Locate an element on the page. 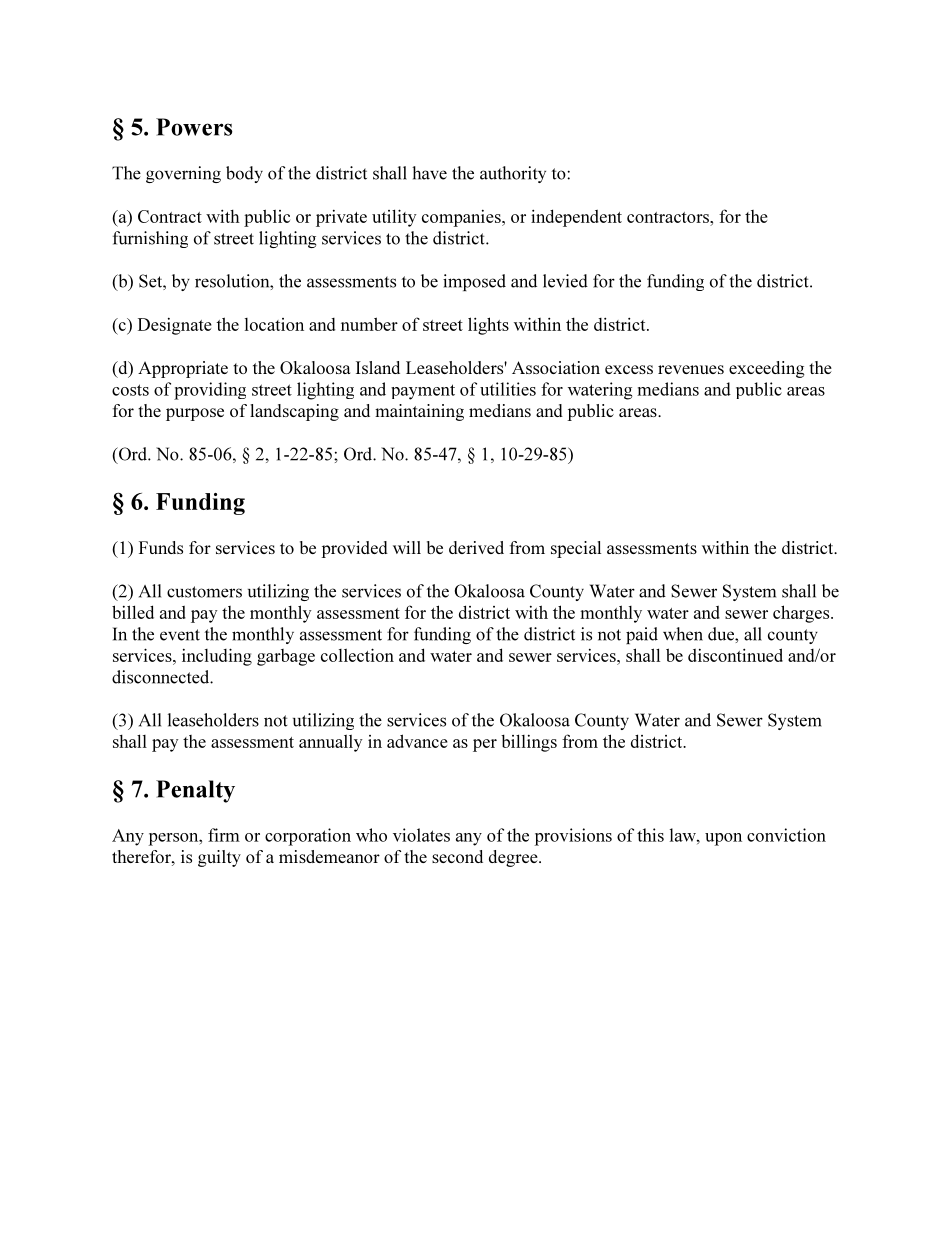 Image resolution: width=952 pixels, height=1233 pixels. Funds is located at coordinates (161, 547).
